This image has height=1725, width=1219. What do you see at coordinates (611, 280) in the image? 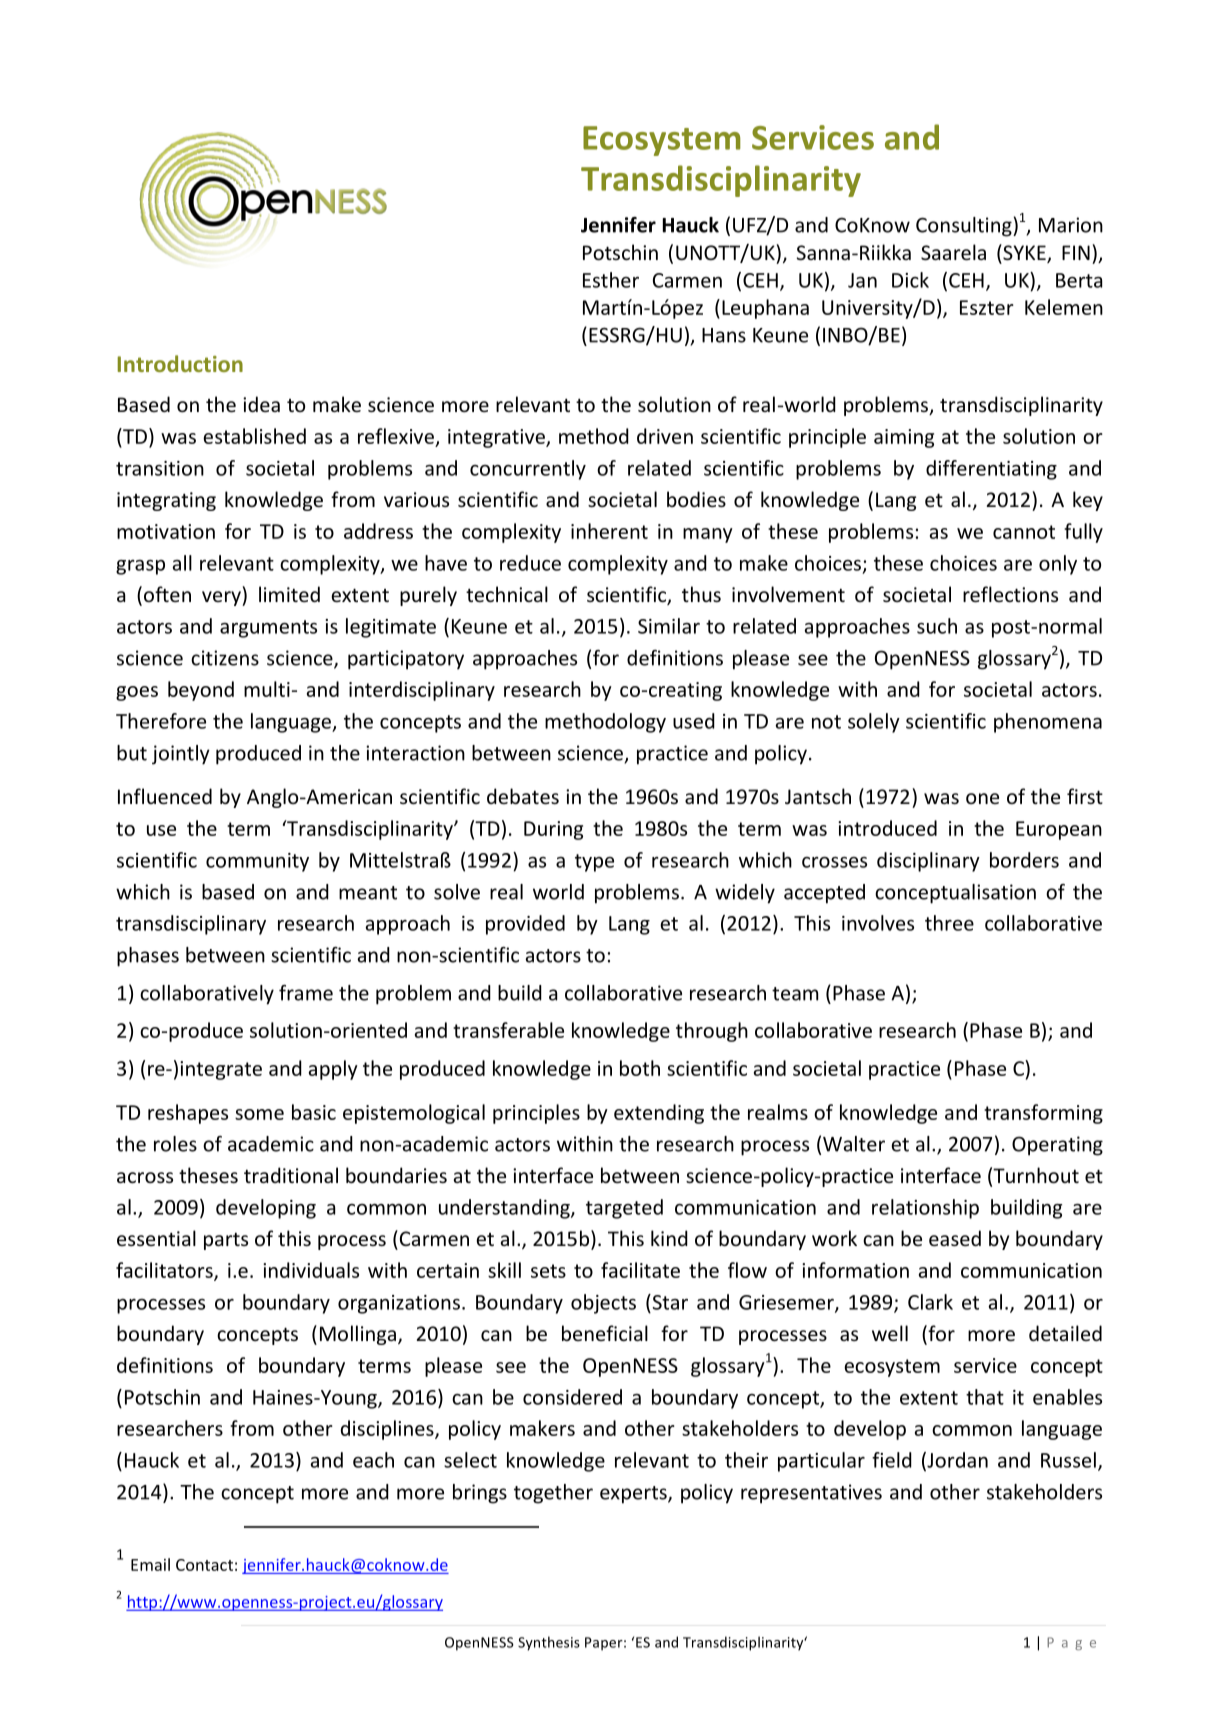
I see `Esther` at bounding box center [611, 280].
